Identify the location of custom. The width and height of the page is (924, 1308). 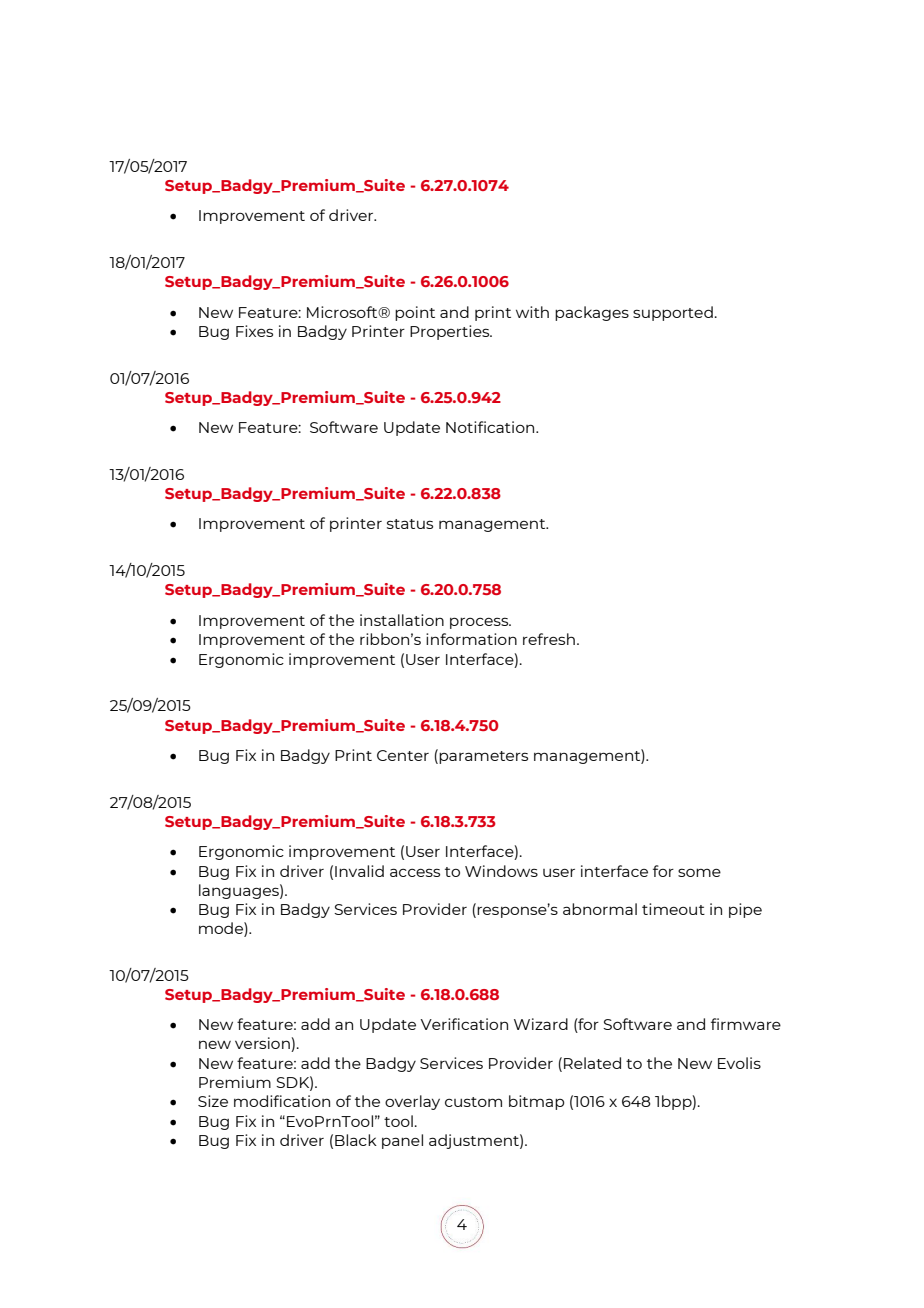
(473, 1102).
